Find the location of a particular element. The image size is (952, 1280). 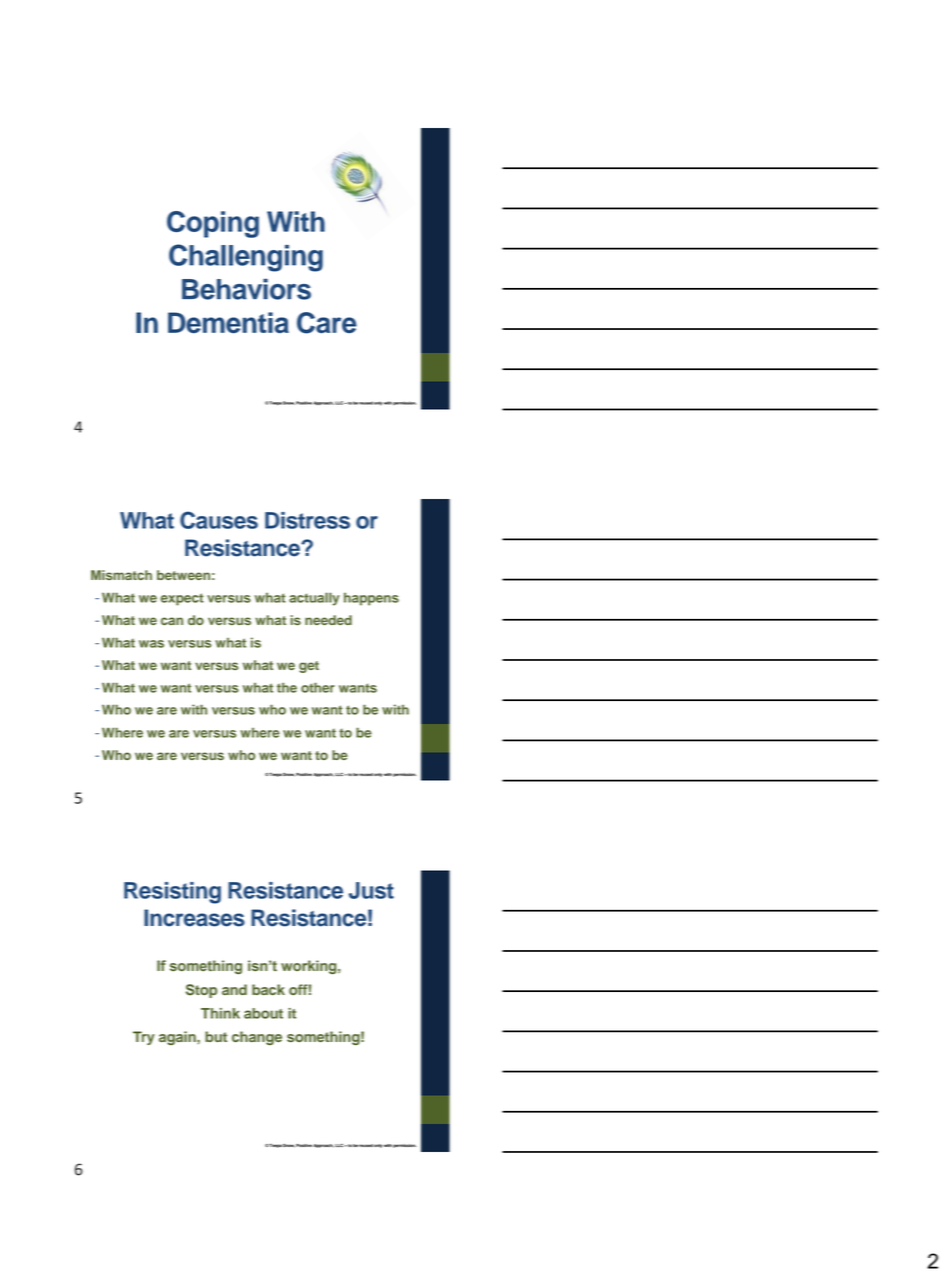

Distress is located at coordinates (307, 520).
